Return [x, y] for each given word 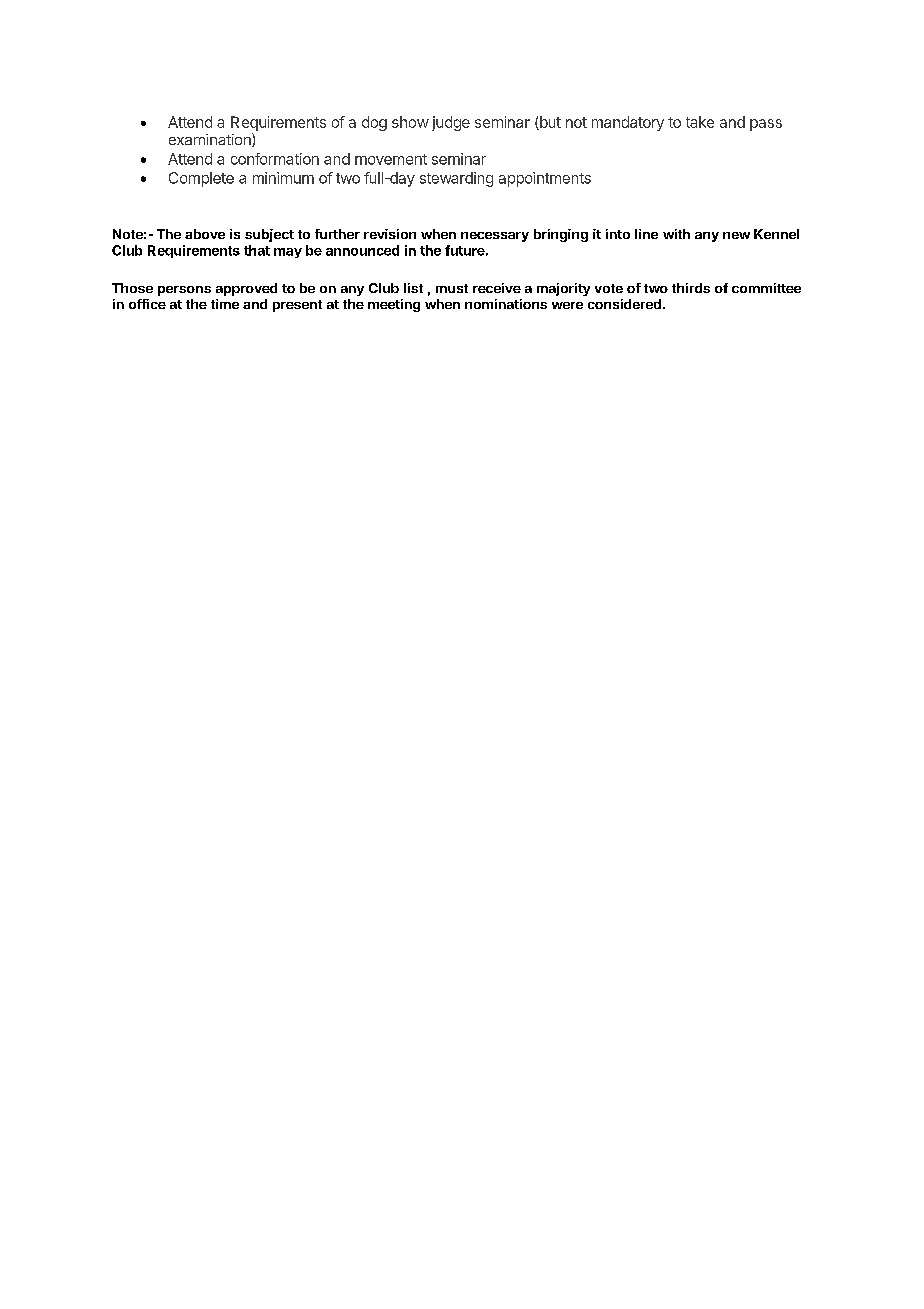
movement [391, 159]
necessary [495, 237]
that [257, 250]
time [225, 304]
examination [211, 140]
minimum [283, 178]
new [736, 235]
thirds [691, 288]
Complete [201, 179]
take [700, 122]
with [676, 234]
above [205, 234]
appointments [545, 179]
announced [362, 250]
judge [451, 123]
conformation [275, 159]
